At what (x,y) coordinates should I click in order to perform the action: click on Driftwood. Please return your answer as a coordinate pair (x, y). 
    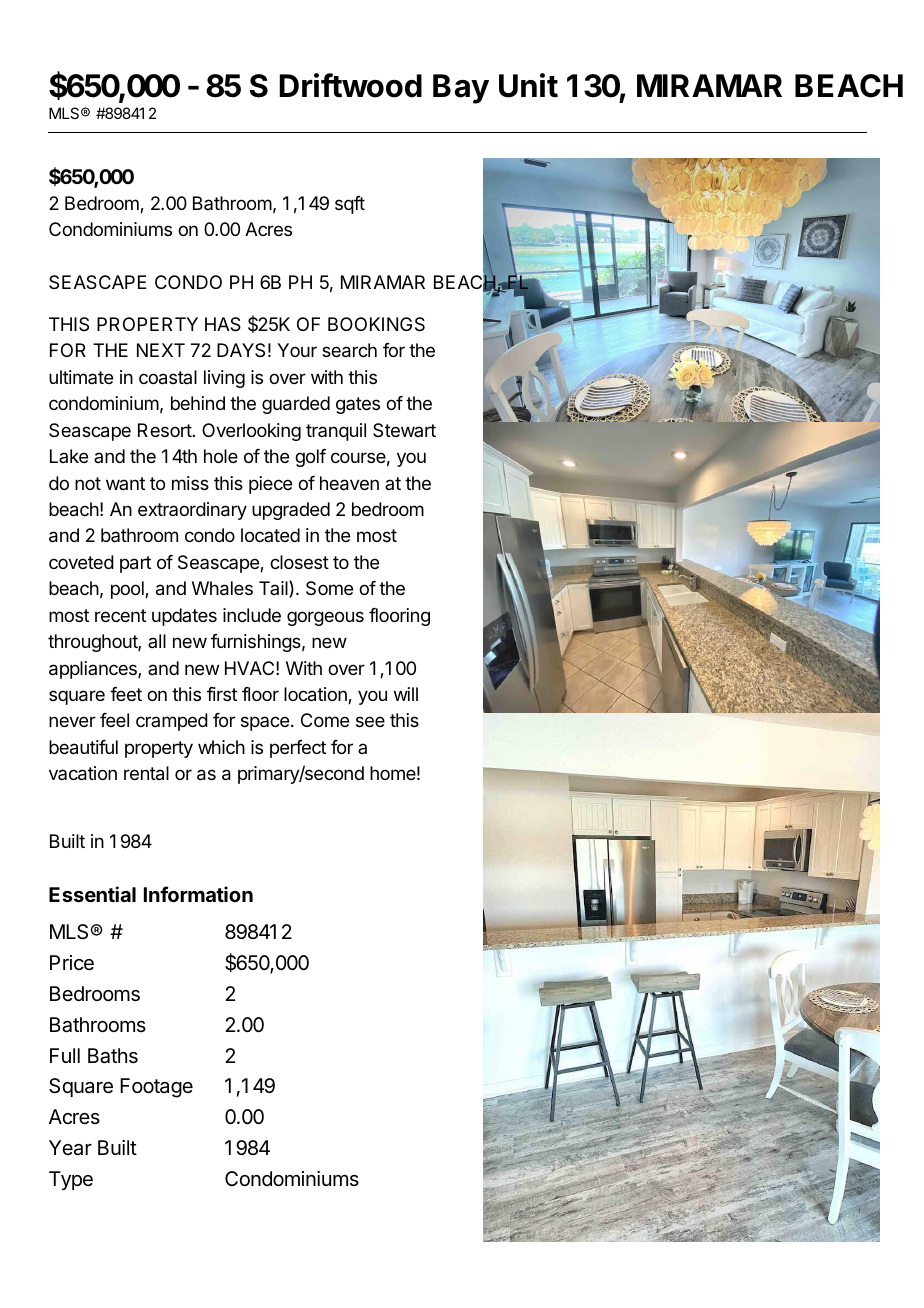
    Looking at the image, I should click on (350, 85).
